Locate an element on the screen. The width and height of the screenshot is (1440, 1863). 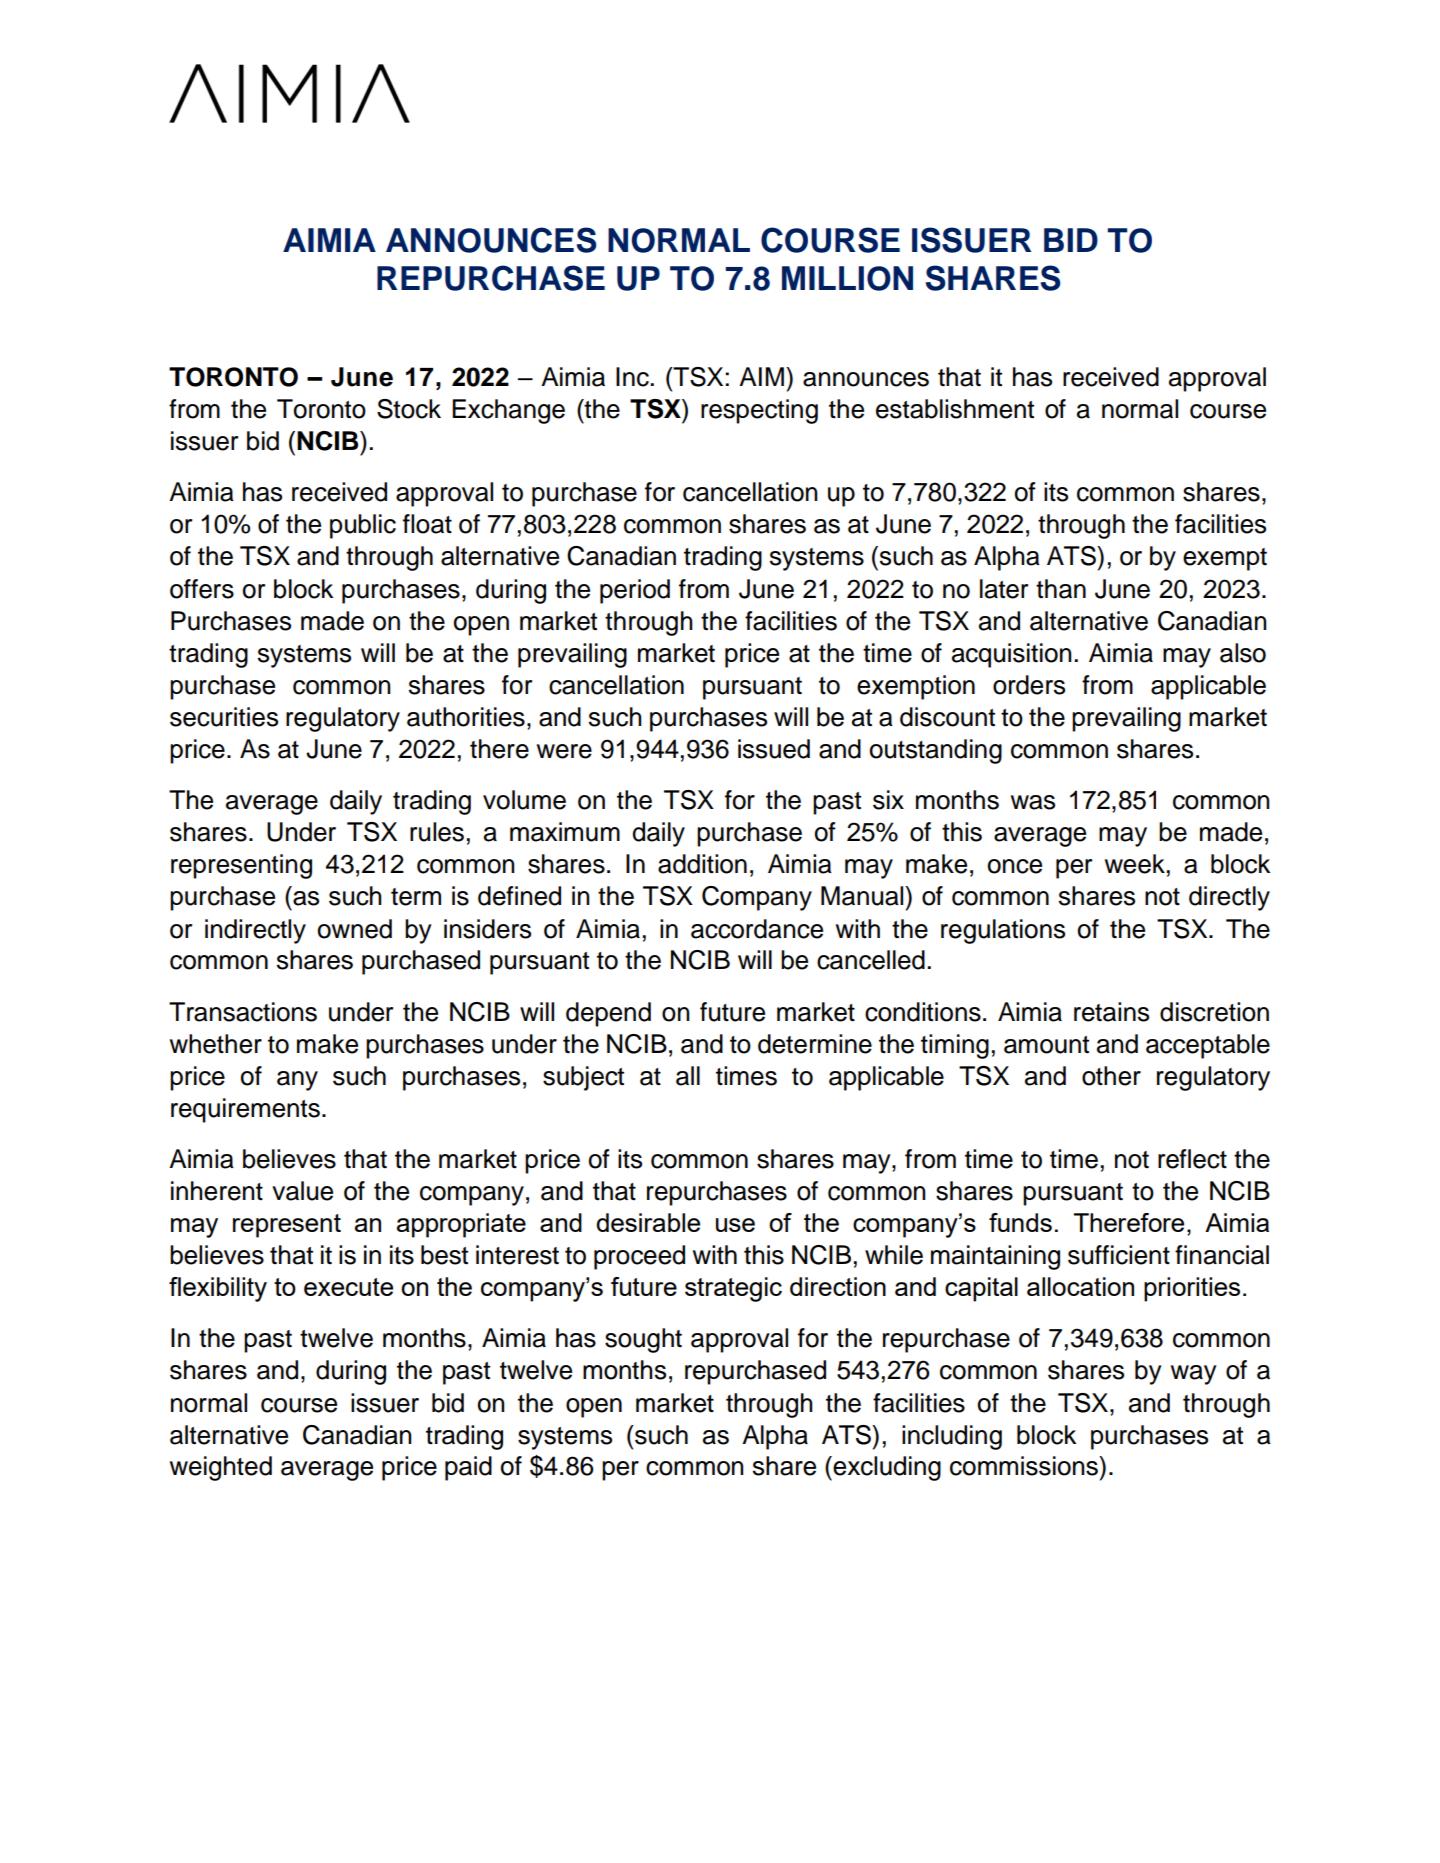
whether is located at coordinates (216, 1044).
